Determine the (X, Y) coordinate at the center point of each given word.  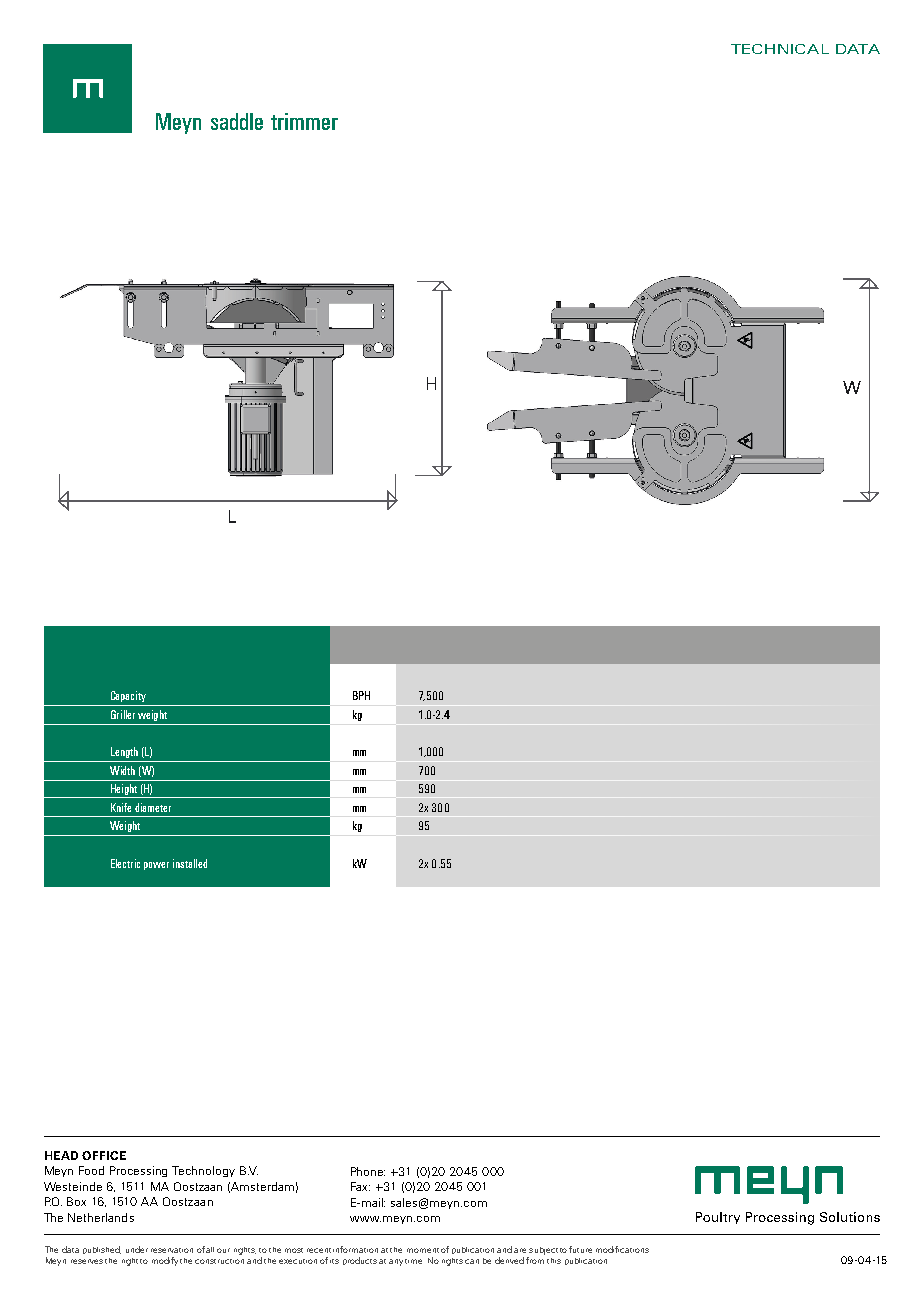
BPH (361, 695)
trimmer (304, 121)
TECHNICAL (780, 49)
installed (190, 863)
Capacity (128, 696)
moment (423, 1250)
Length (124, 752)
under (137, 1249)
